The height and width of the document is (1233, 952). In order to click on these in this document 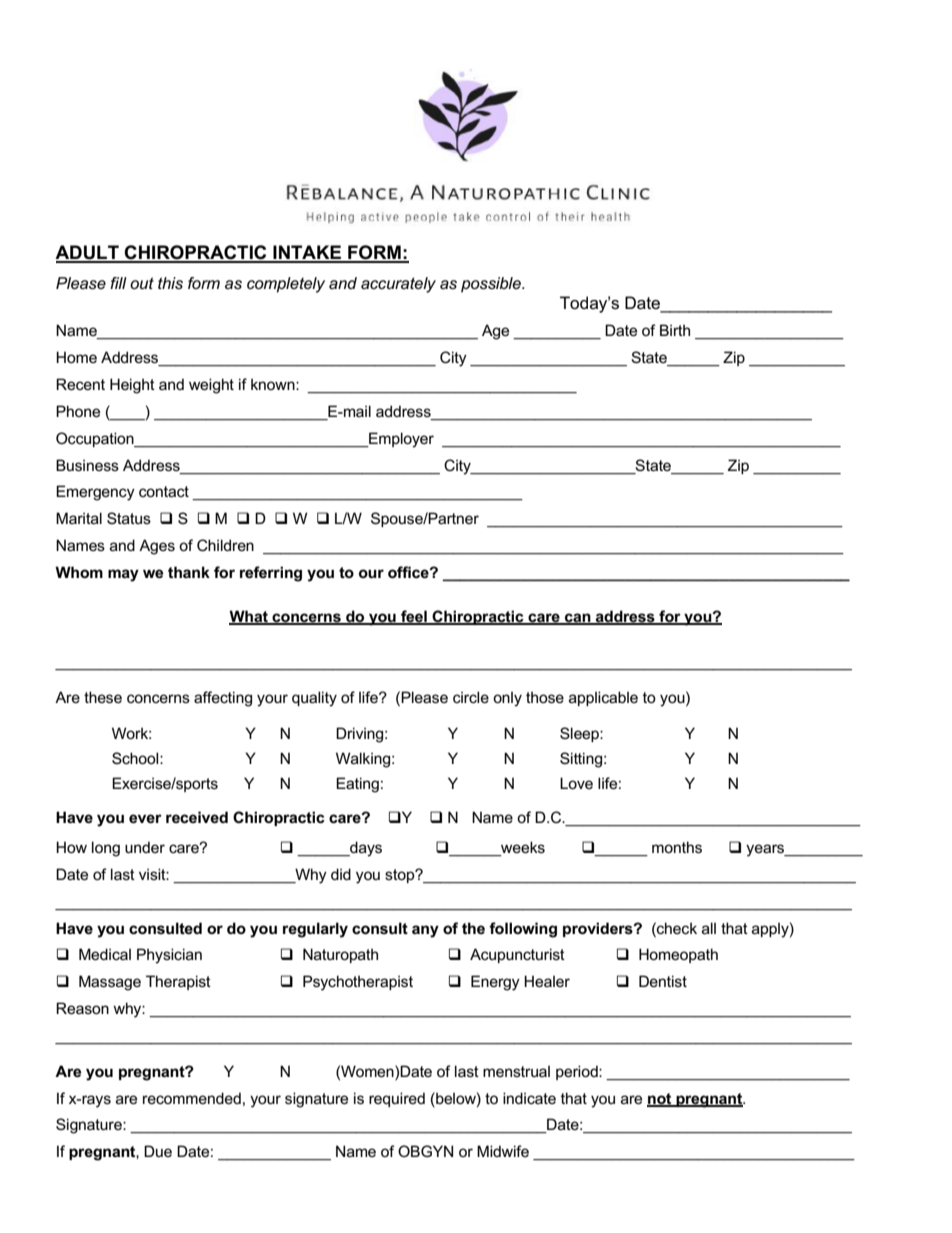, I will do `click(103, 697)`.
